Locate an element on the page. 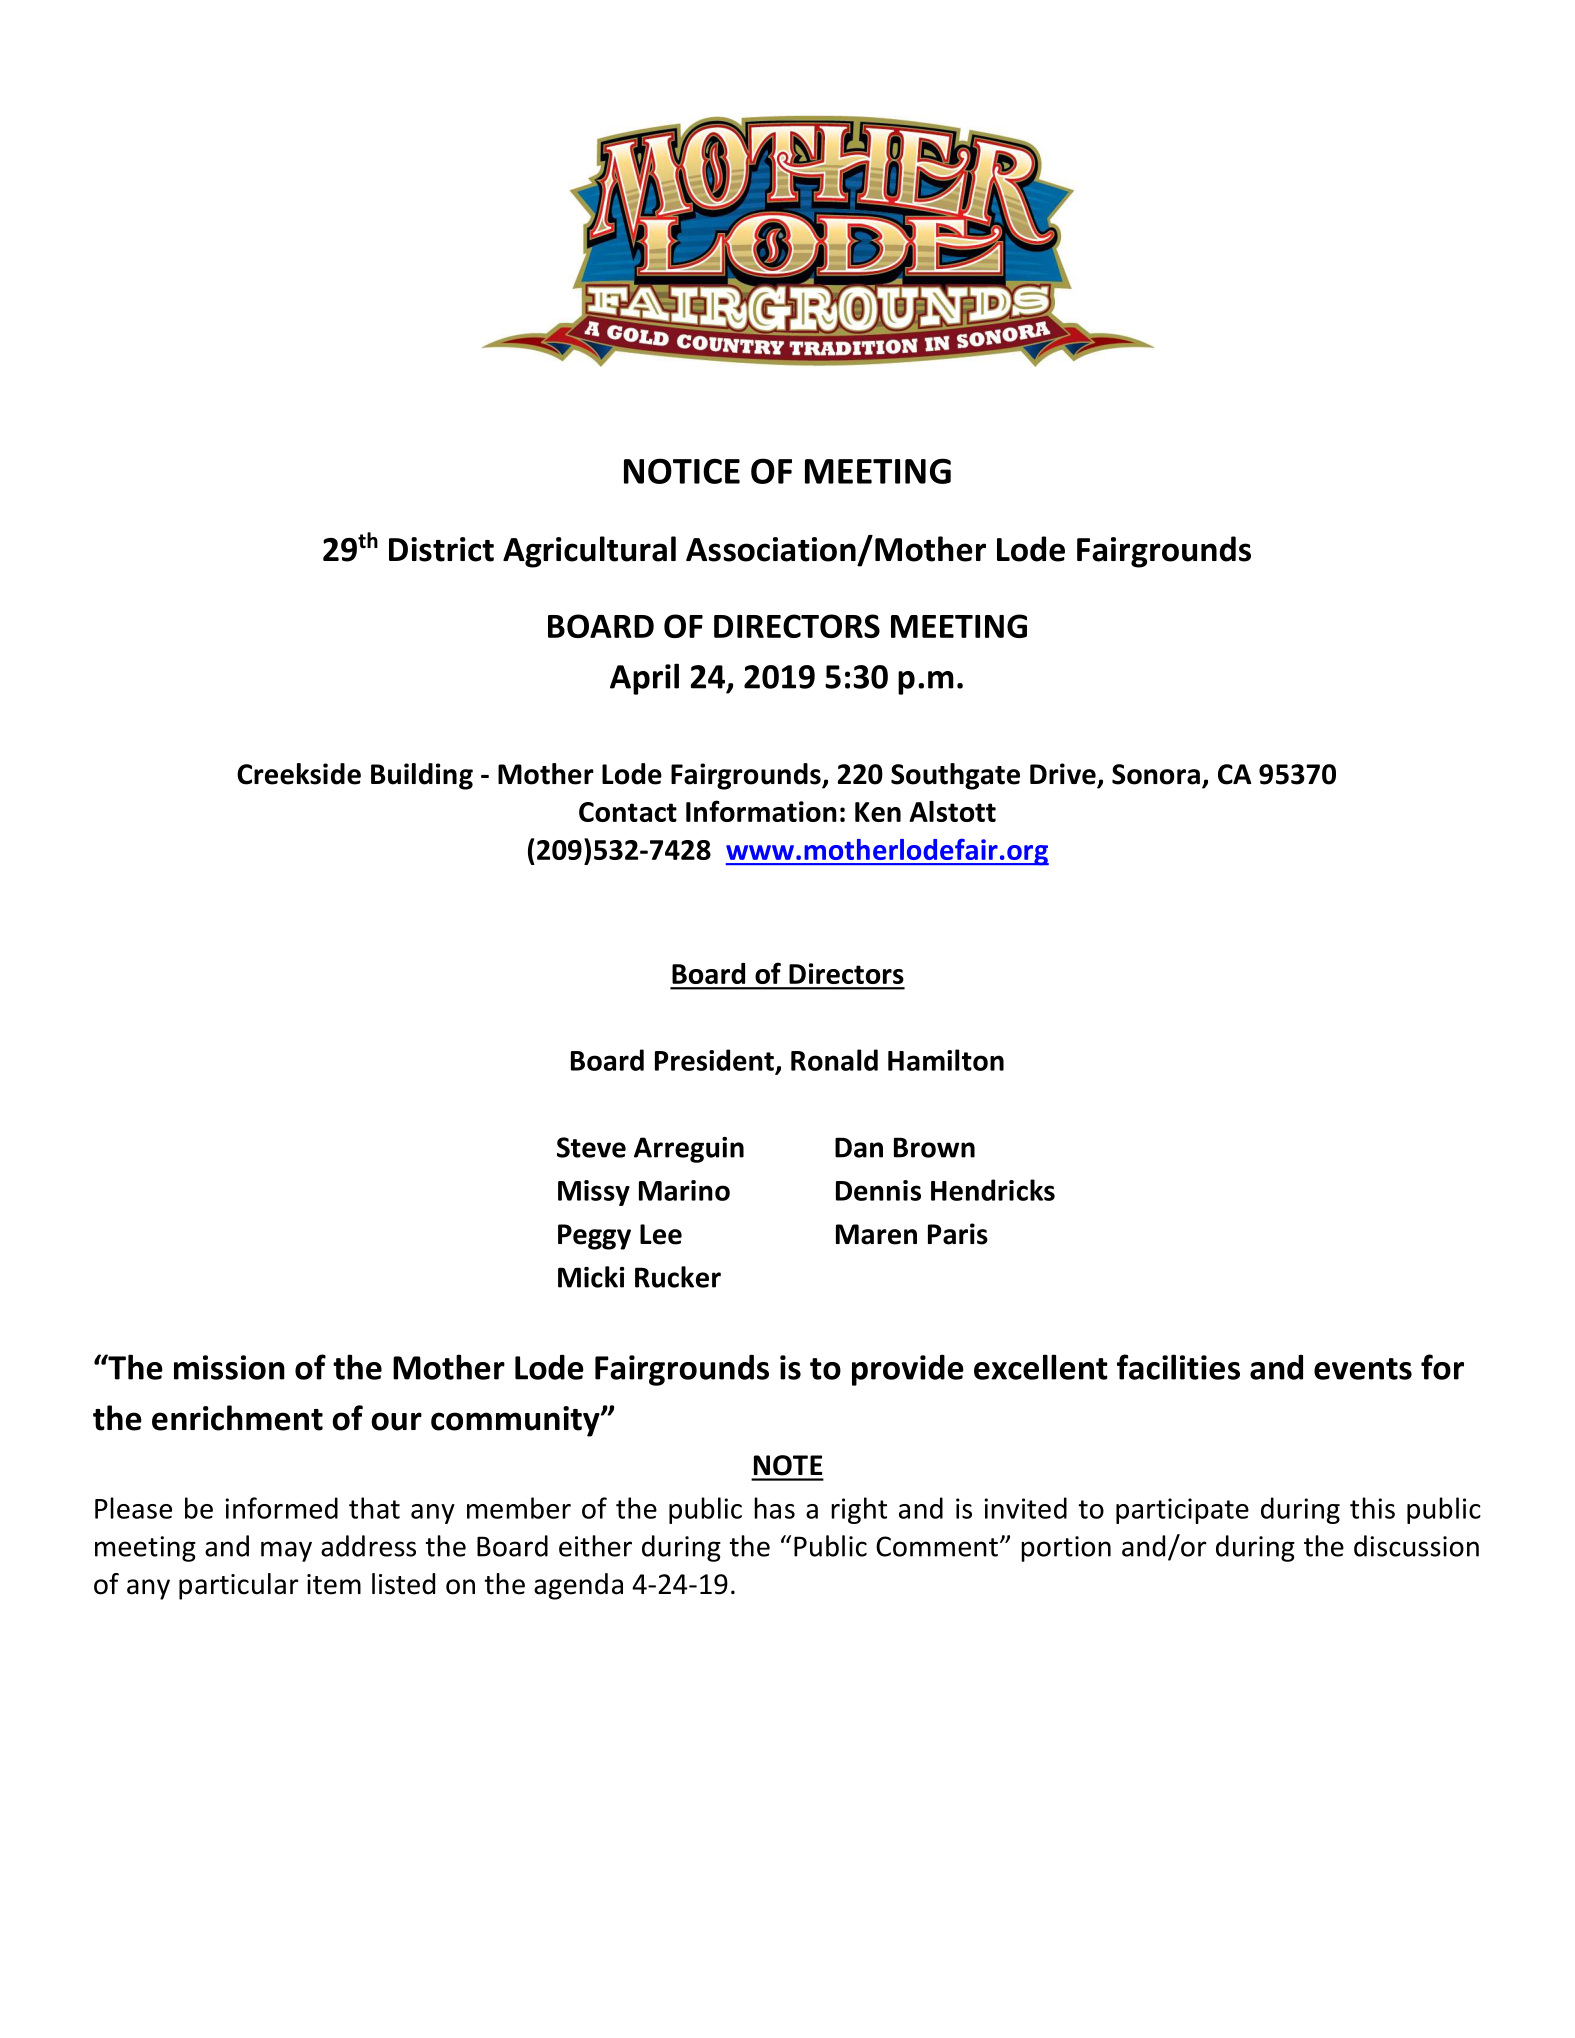  Information is located at coordinates (761, 811).
